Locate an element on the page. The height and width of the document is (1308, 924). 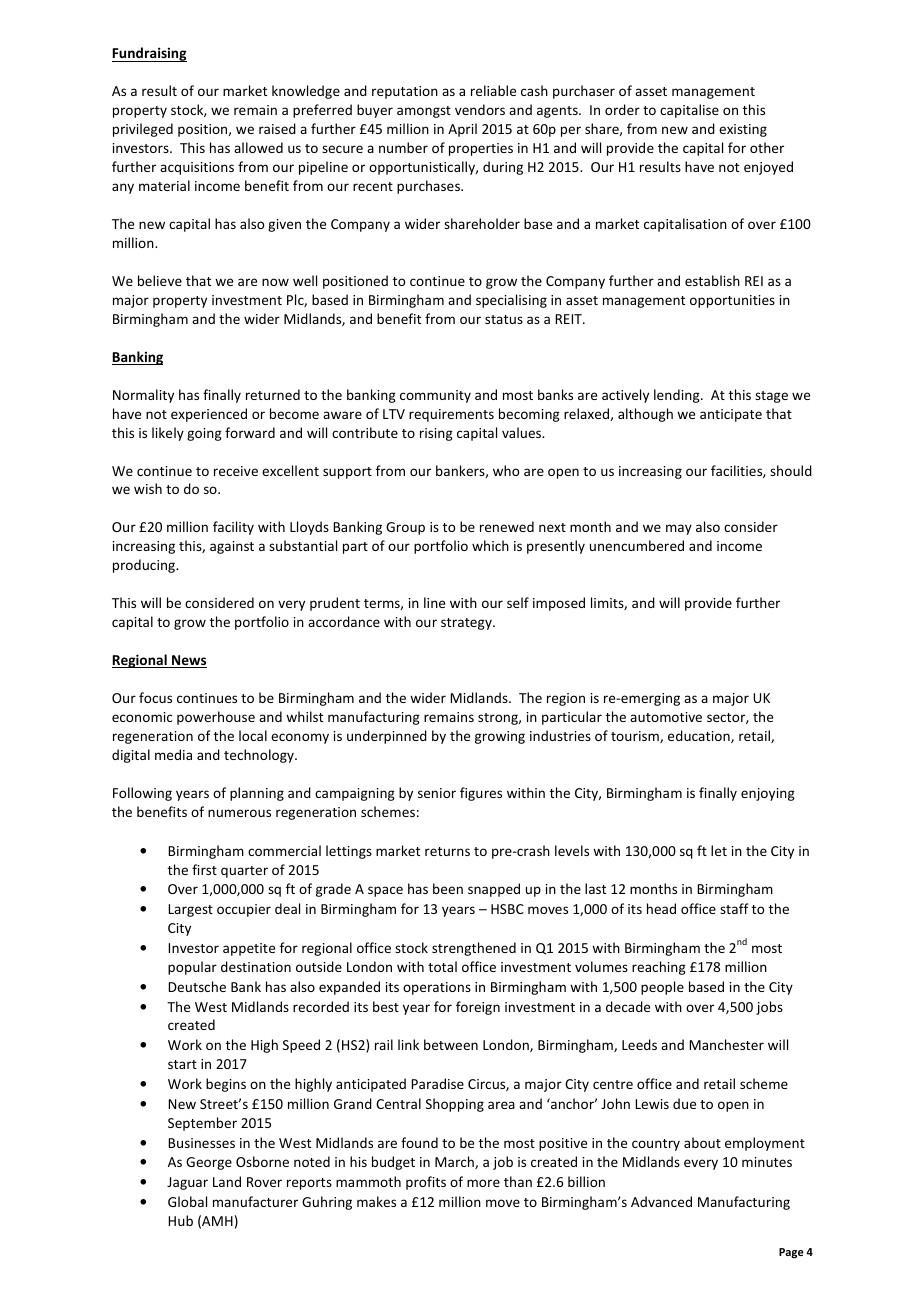
automotive is located at coordinates (666, 717).
